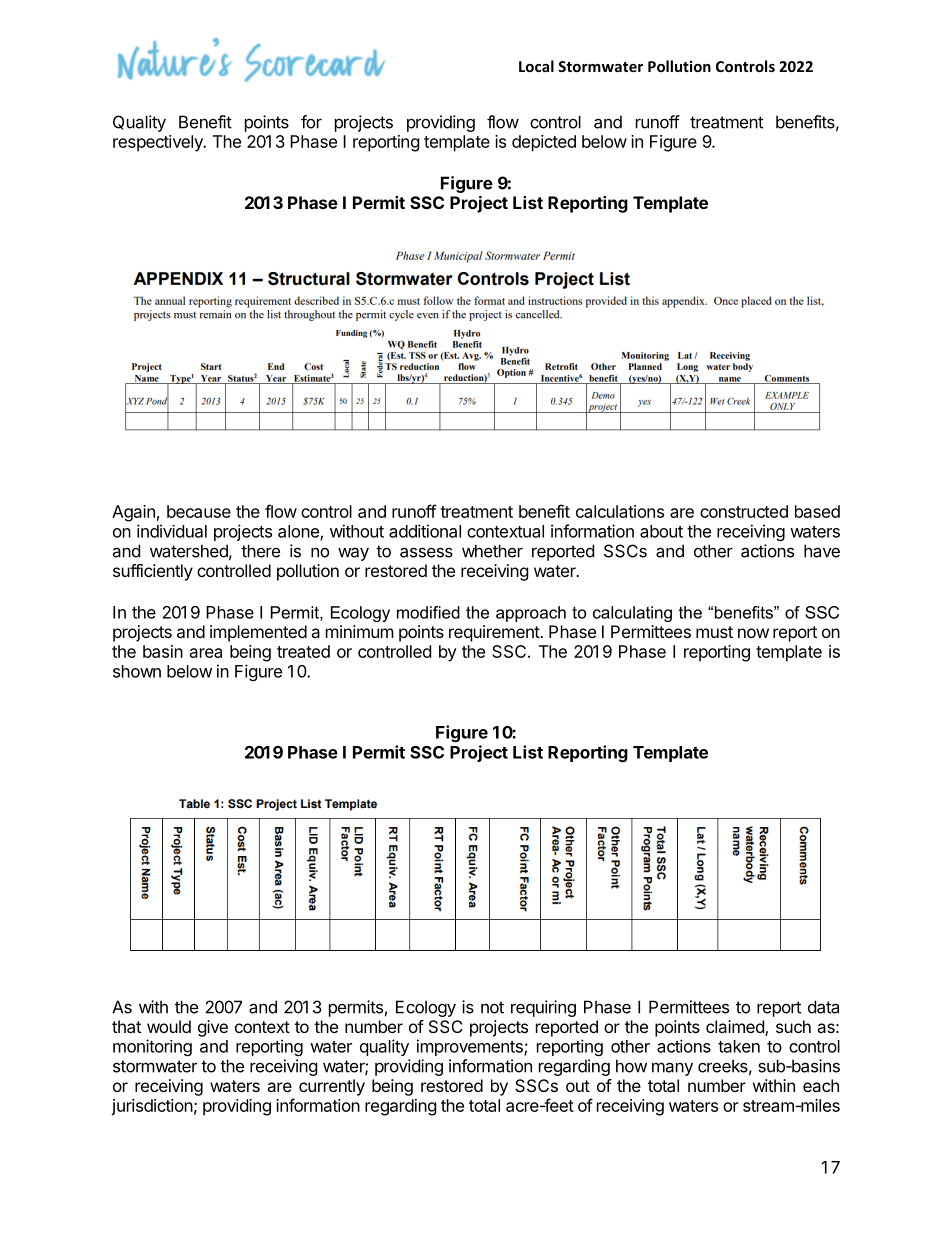 This screenshot has height=1233, width=952. I want to click on now, so click(753, 633).
